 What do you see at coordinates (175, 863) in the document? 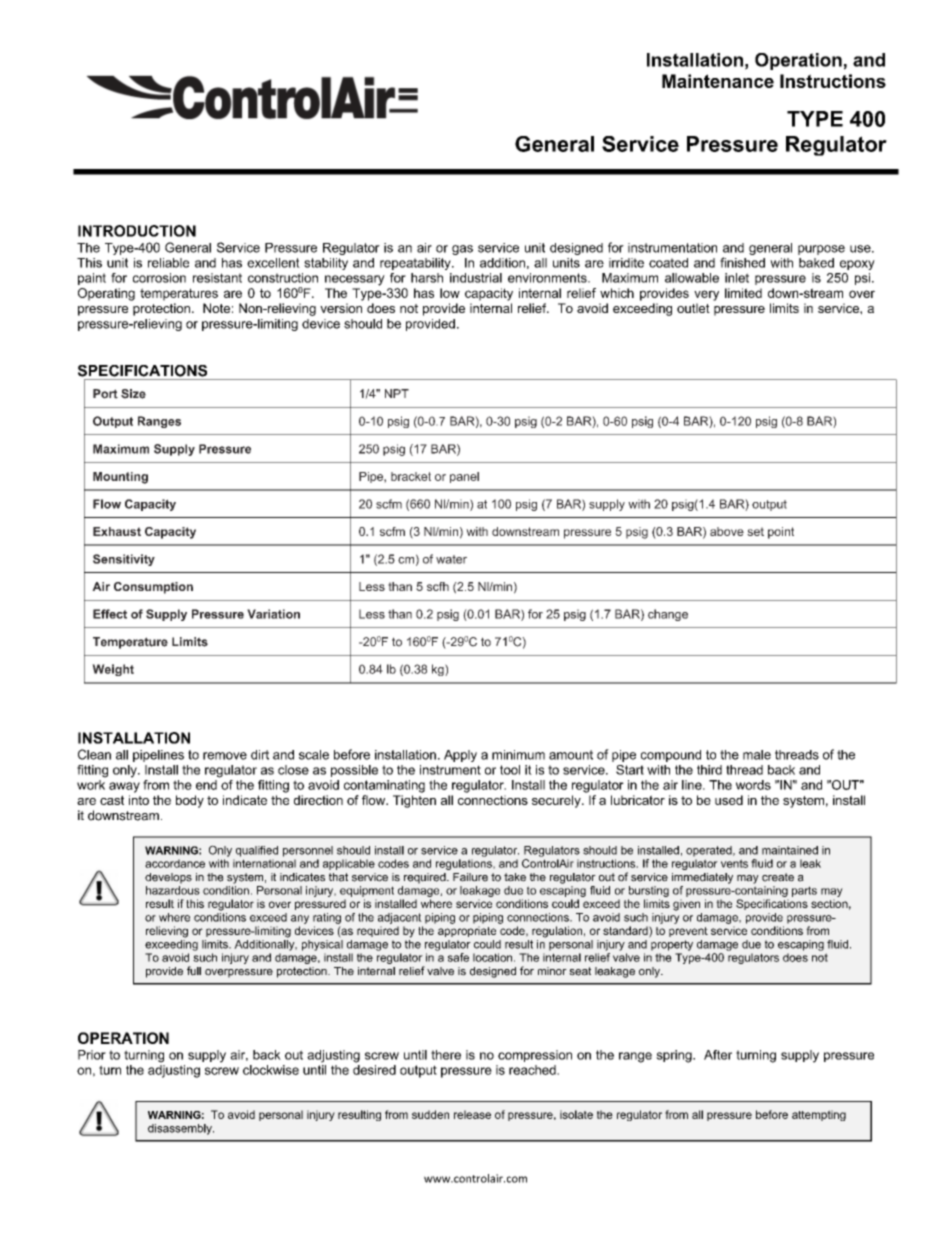
I see `accordance` at bounding box center [175, 863].
